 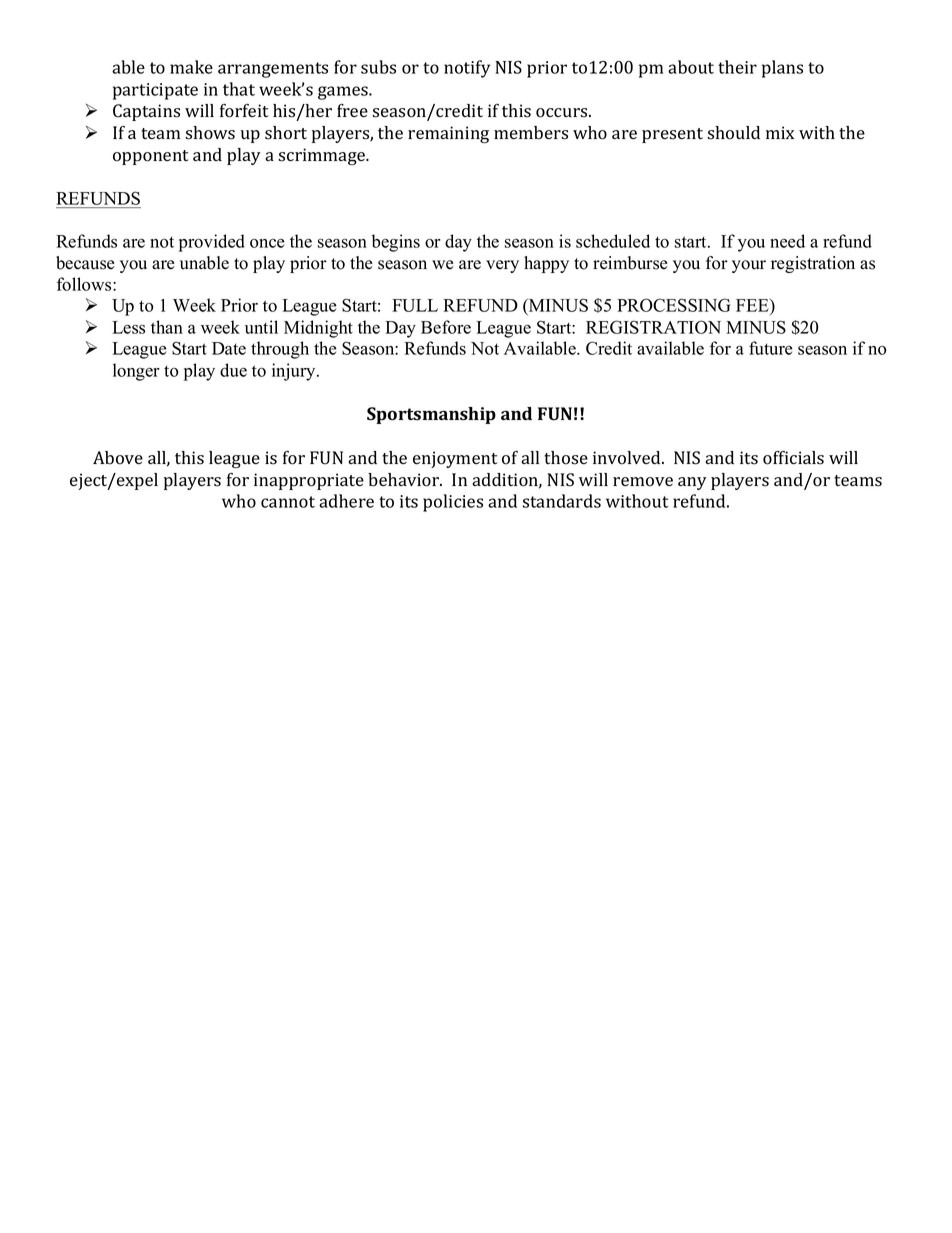 What do you see at coordinates (691, 67) in the screenshot?
I see `about` at bounding box center [691, 67].
